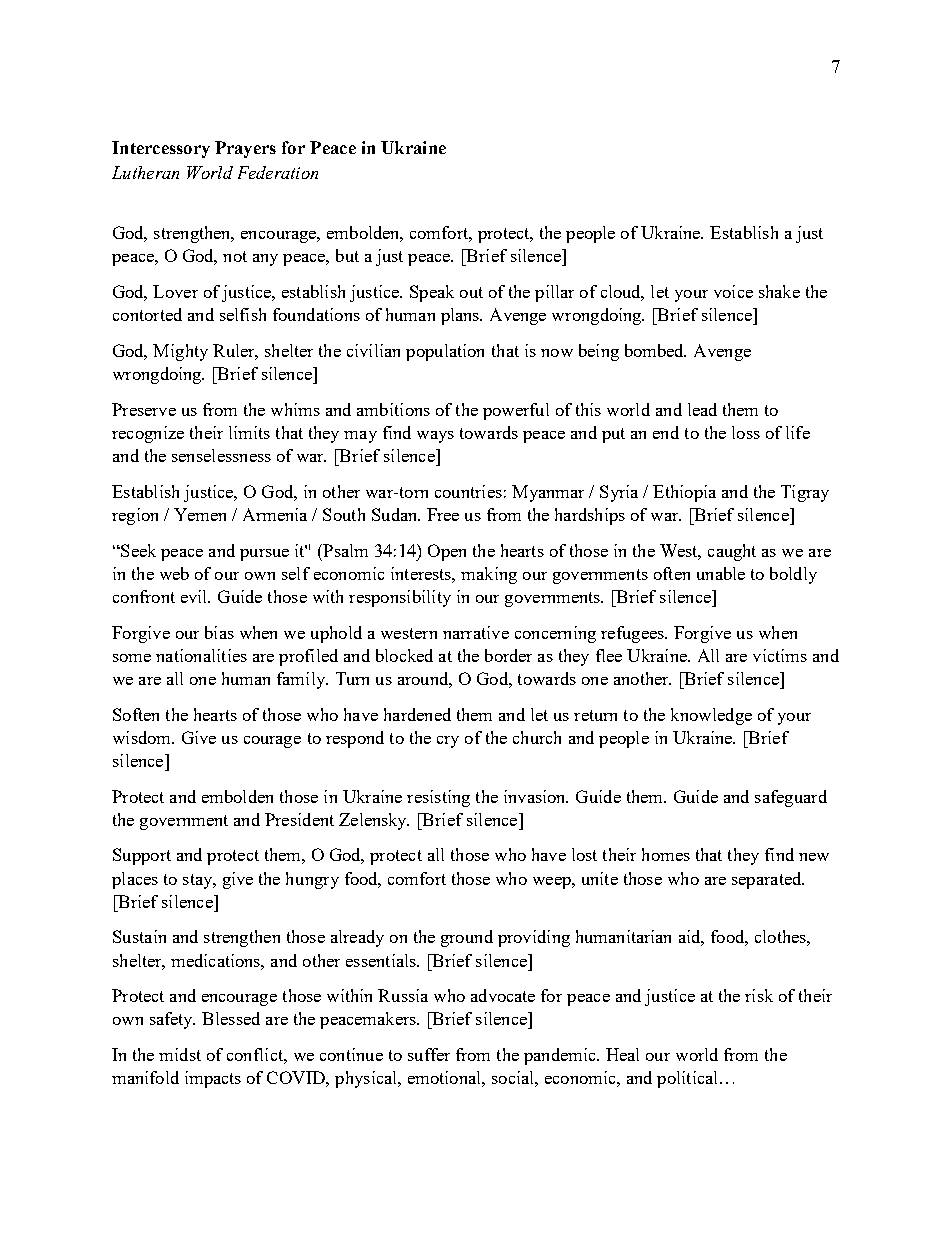 Image resolution: width=952 pixels, height=1233 pixels. Describe the element at coordinates (180, 1054) in the page. I see `midst` at that location.
